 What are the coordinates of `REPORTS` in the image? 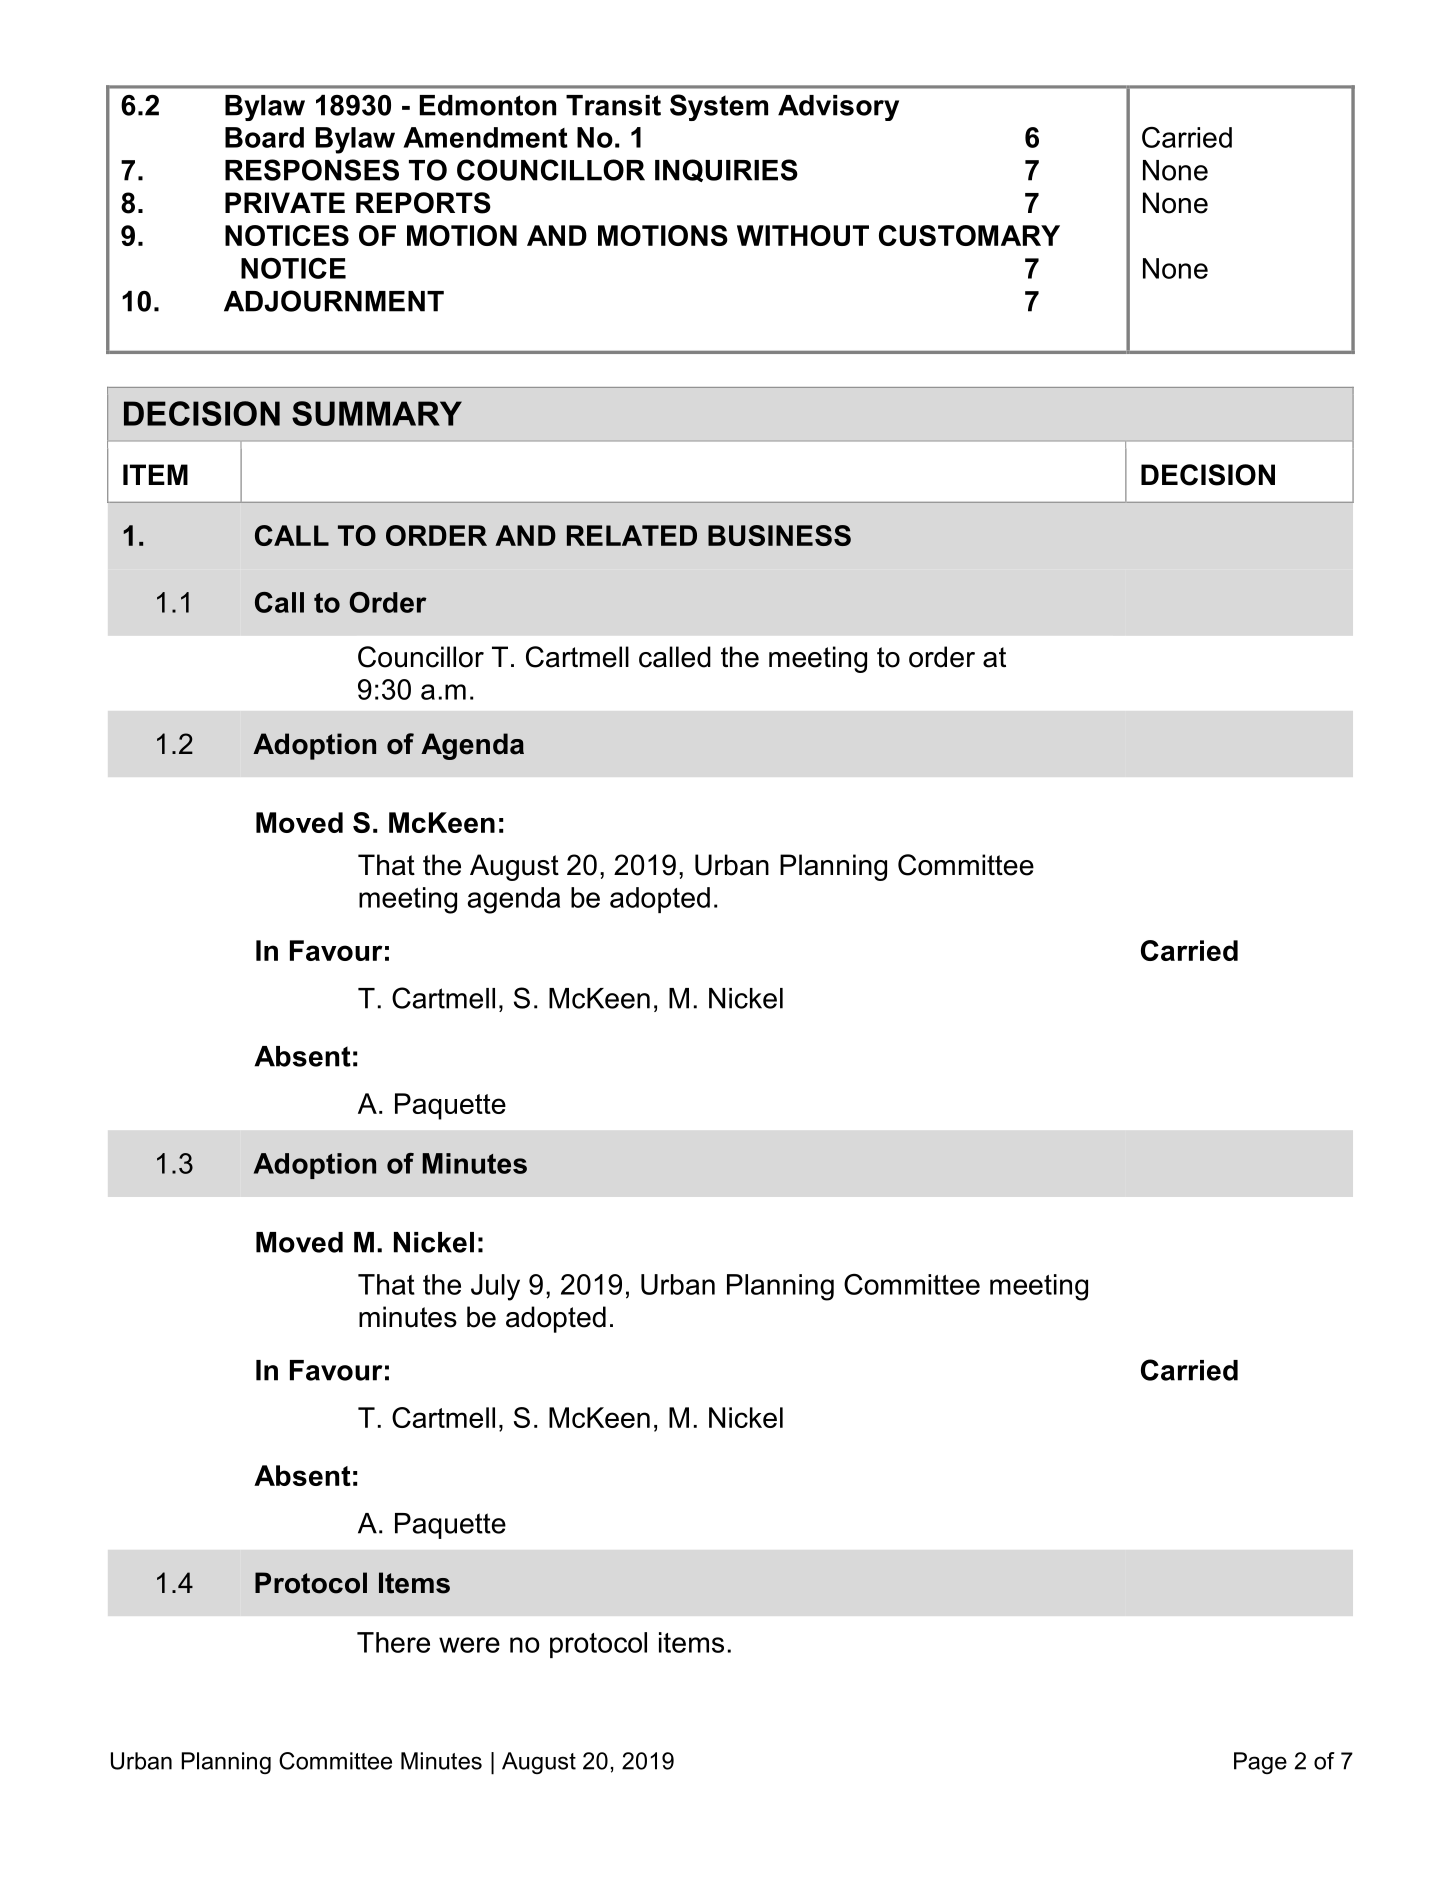 It's located at (423, 203).
